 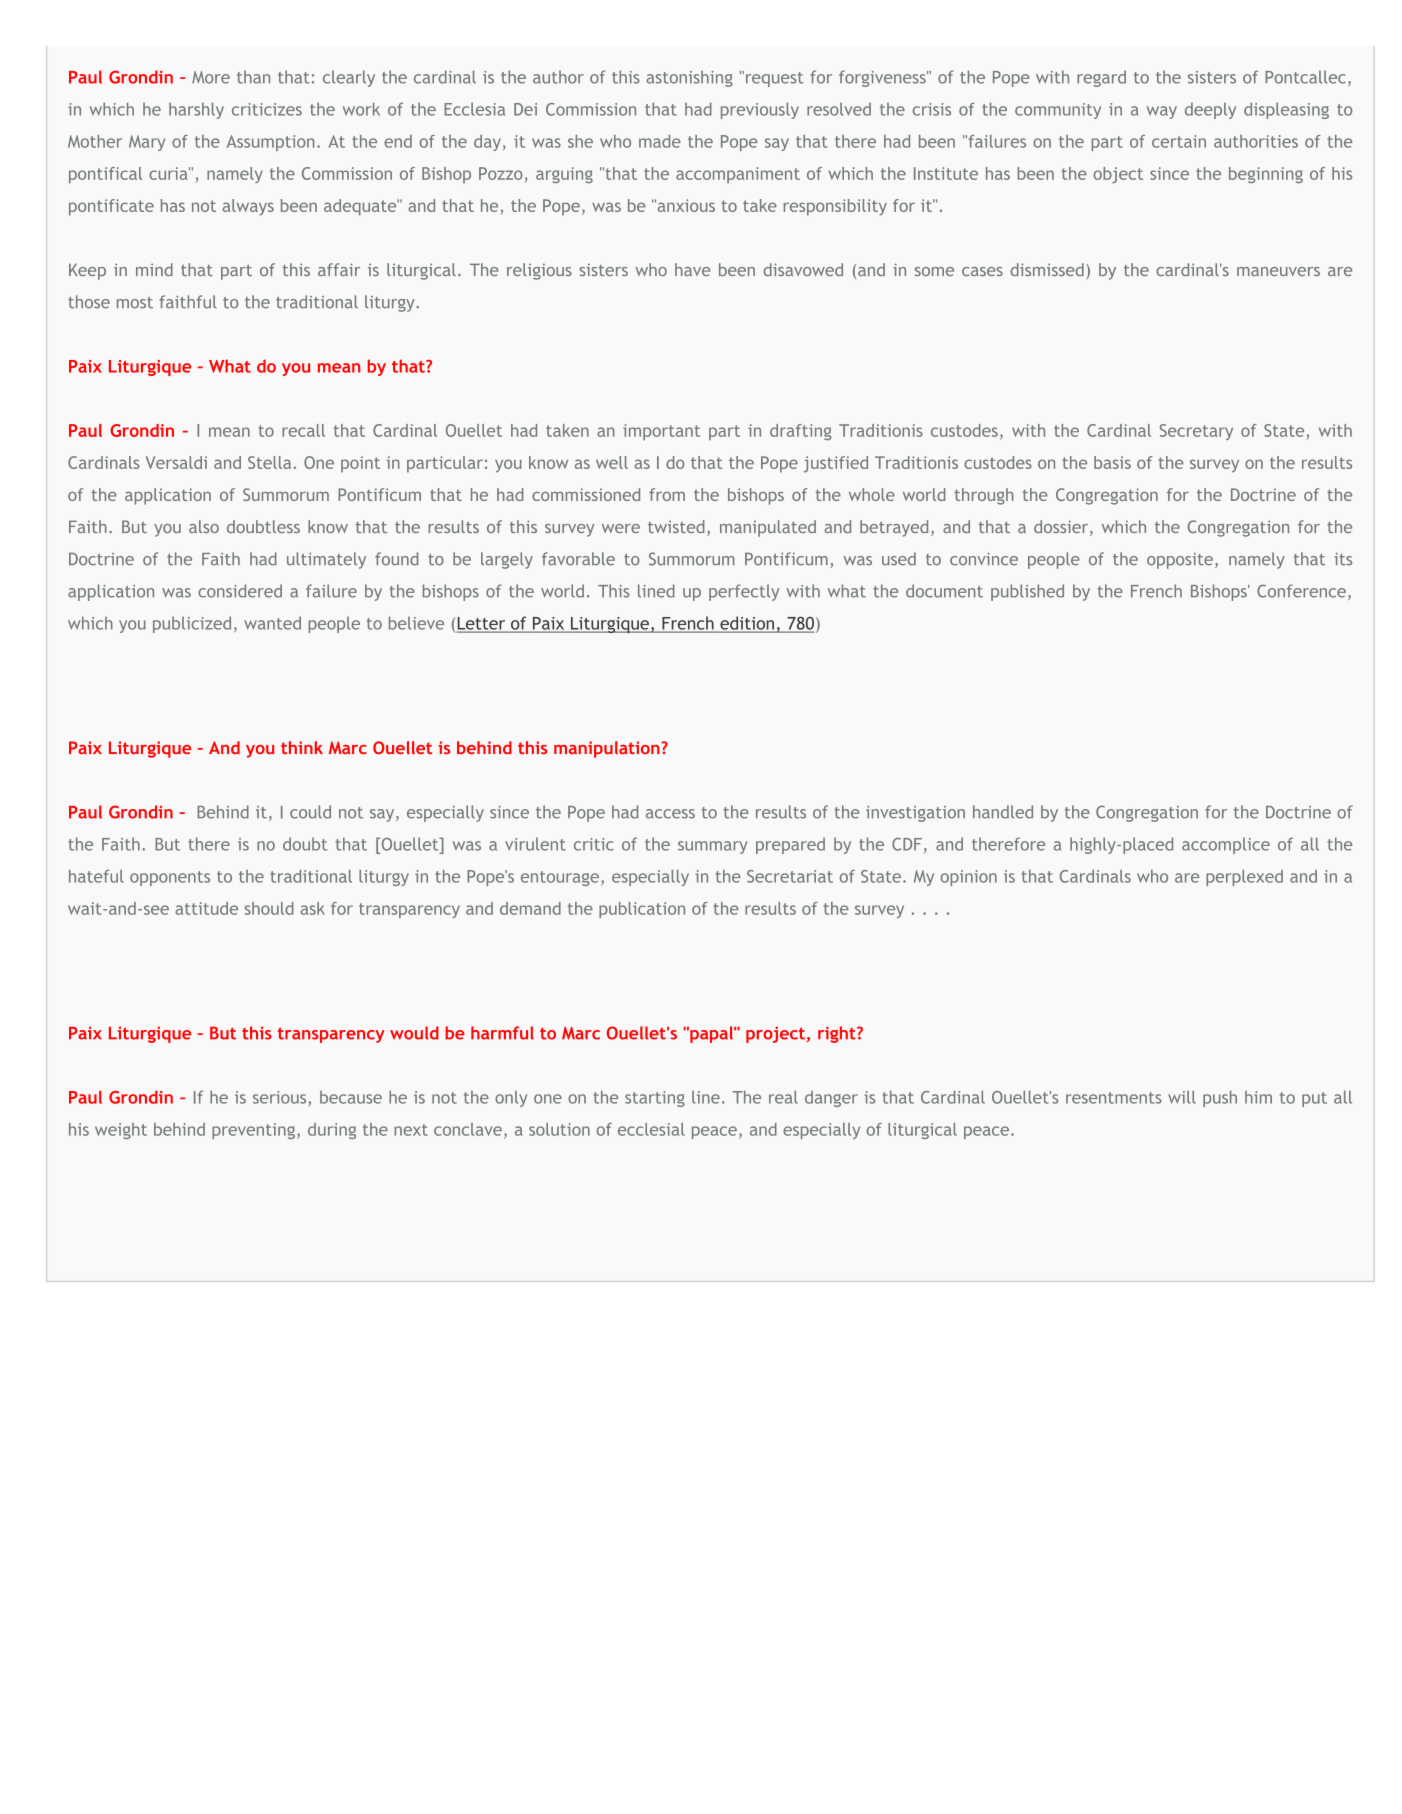 I want to click on opposite, so click(x=1180, y=561).
